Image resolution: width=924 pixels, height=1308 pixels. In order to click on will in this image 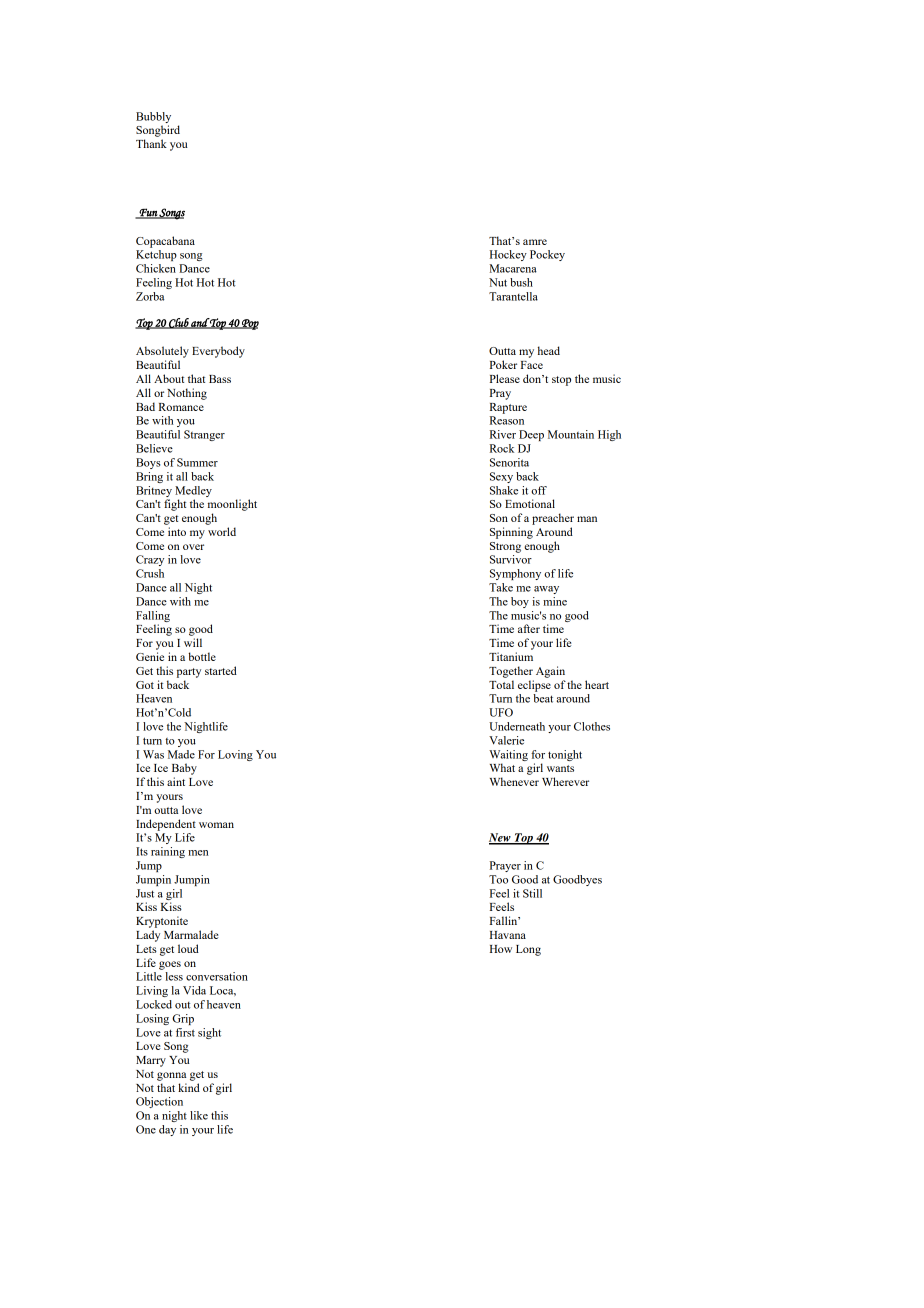, I will do `click(193, 642)`.
